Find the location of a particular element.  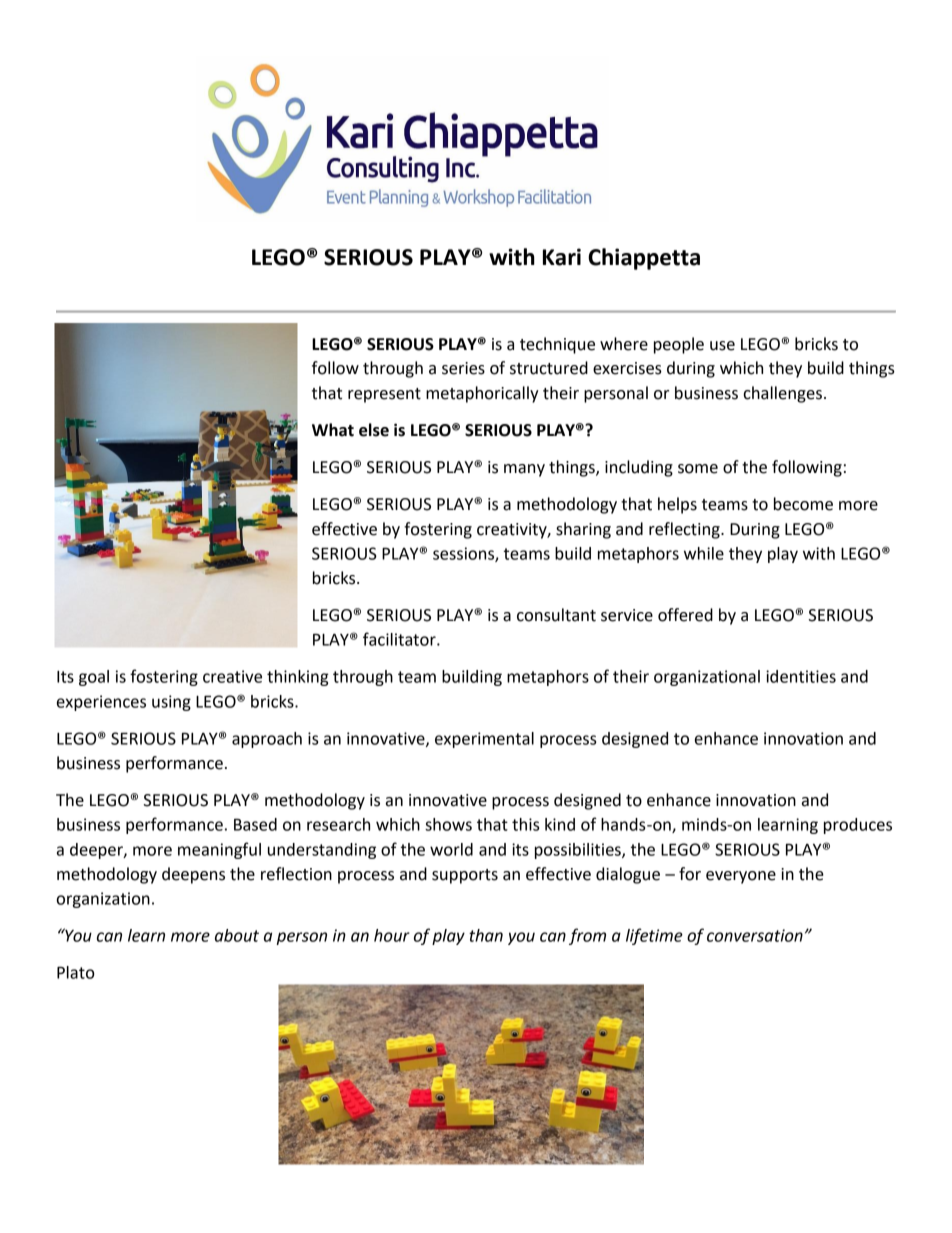

many is located at coordinates (524, 470).
